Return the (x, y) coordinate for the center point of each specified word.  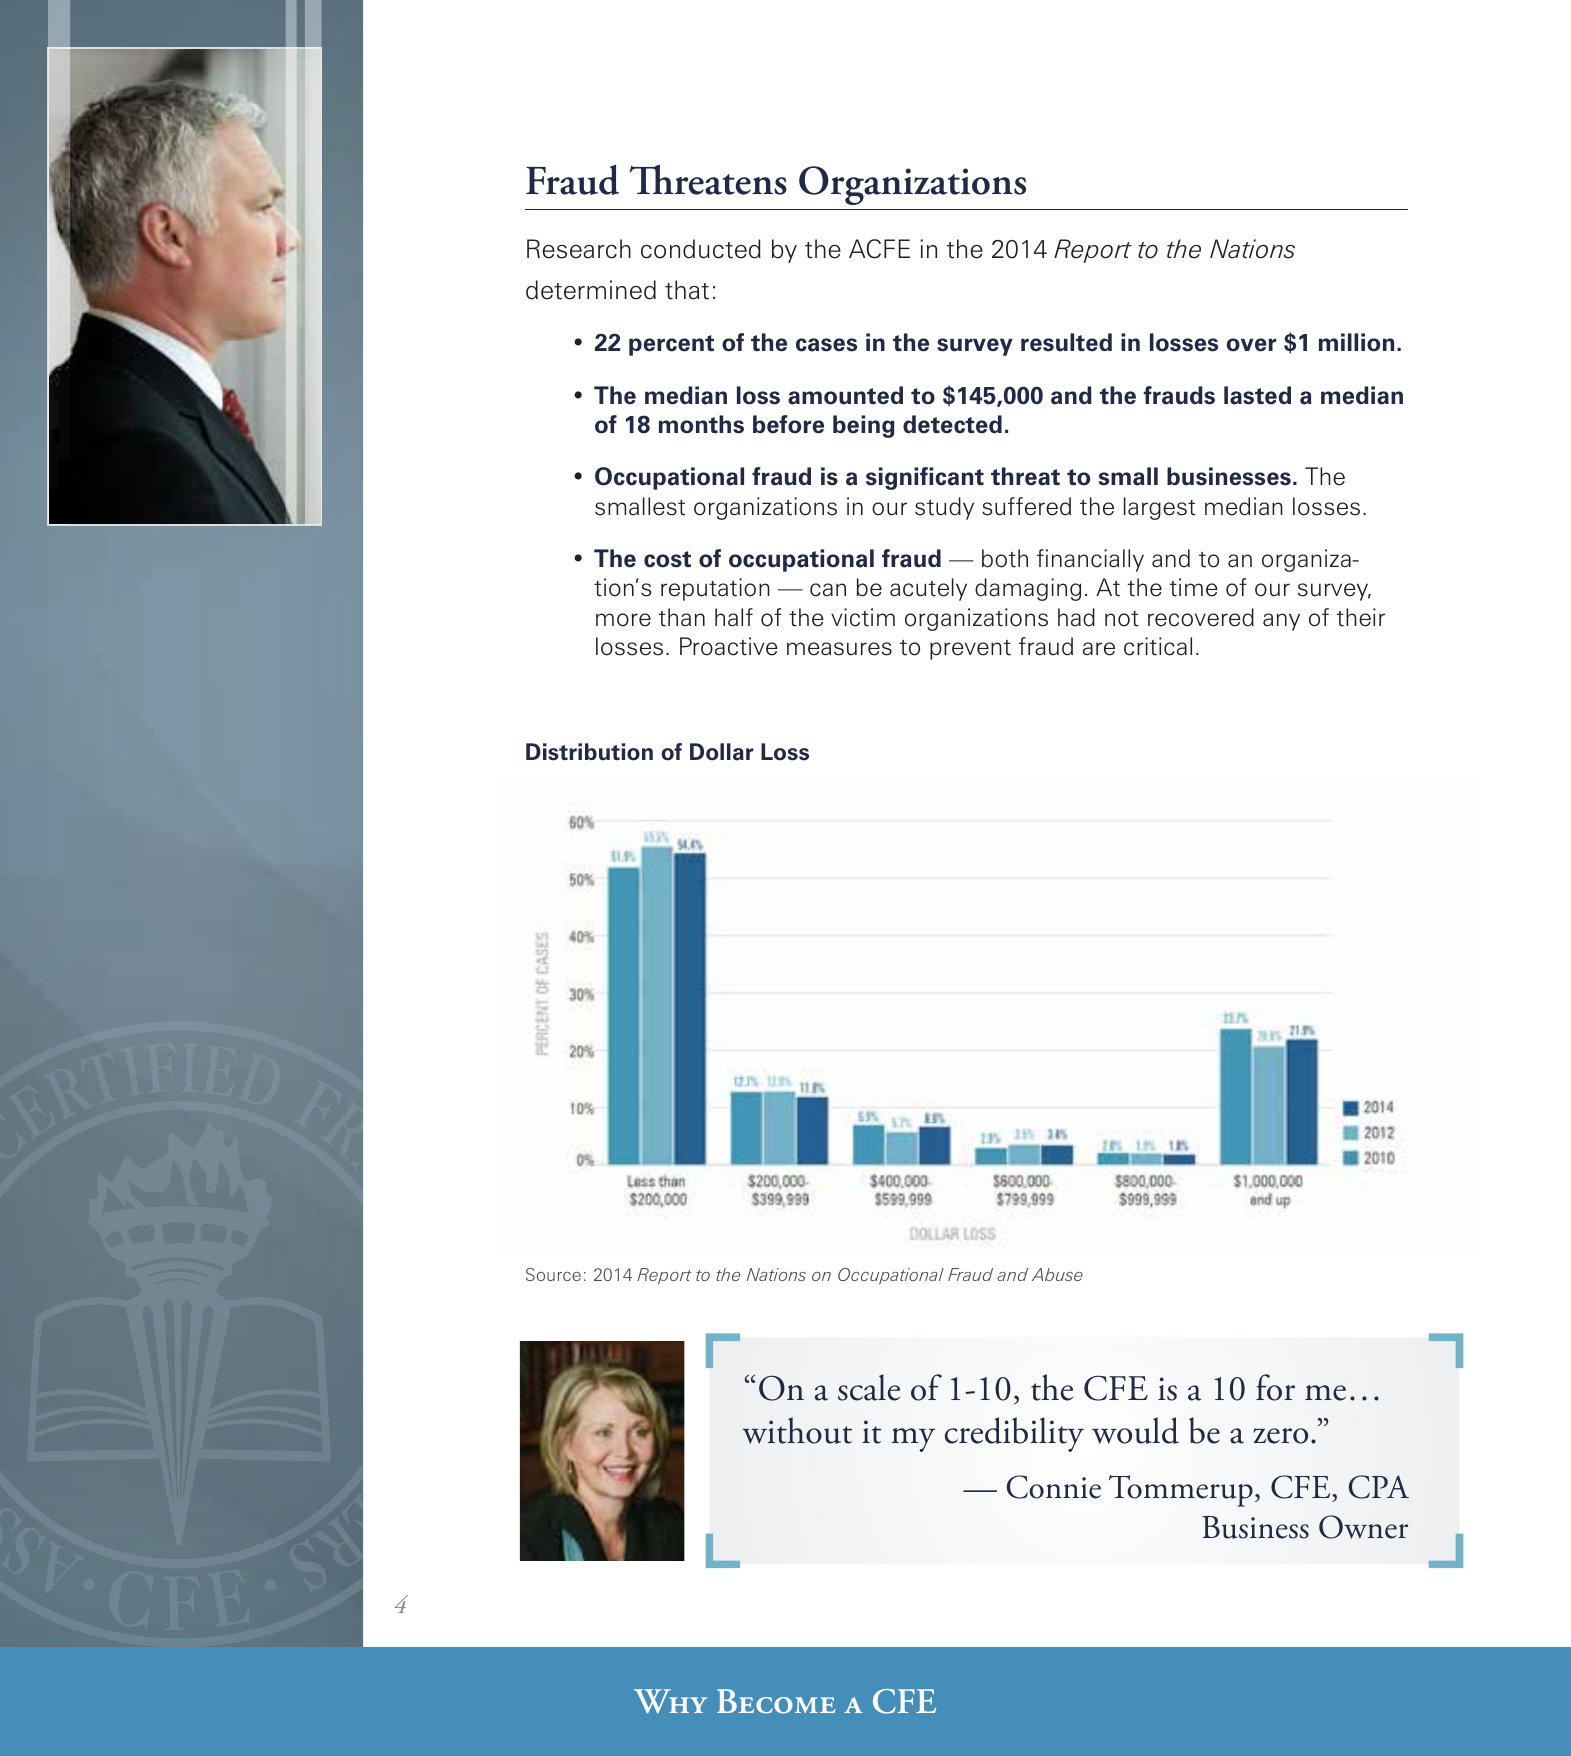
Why (670, 1701)
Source (553, 1274)
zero (1280, 1436)
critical (1158, 646)
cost (667, 559)
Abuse (1057, 1274)
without (797, 1430)
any (1281, 622)
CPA (1379, 1487)
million (1356, 342)
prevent (970, 650)
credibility (1014, 1434)
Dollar (721, 752)
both (1005, 558)
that (687, 290)
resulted (1066, 342)
